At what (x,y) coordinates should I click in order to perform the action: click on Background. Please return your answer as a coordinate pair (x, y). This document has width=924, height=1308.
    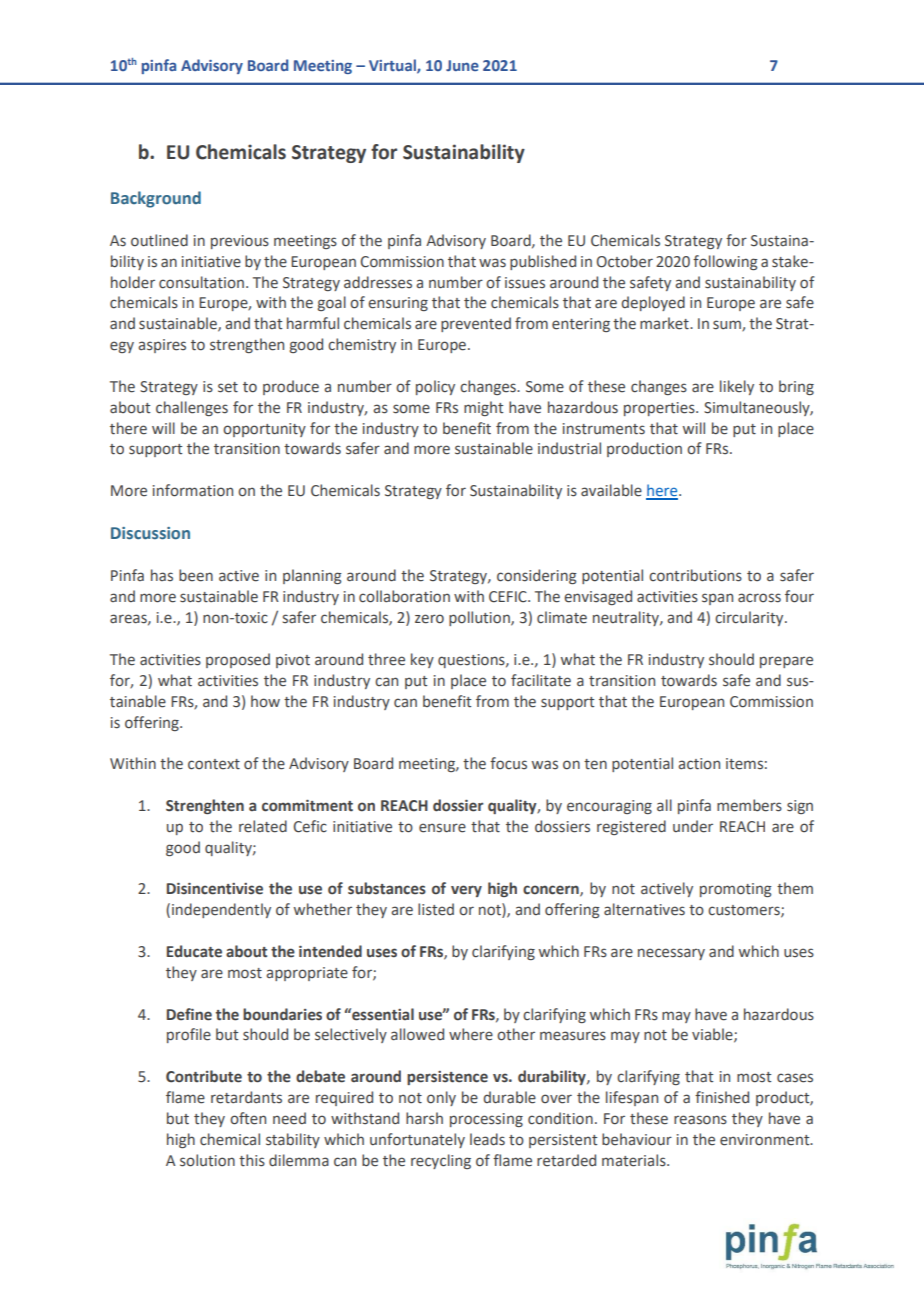
    Looking at the image, I should click on (156, 199).
